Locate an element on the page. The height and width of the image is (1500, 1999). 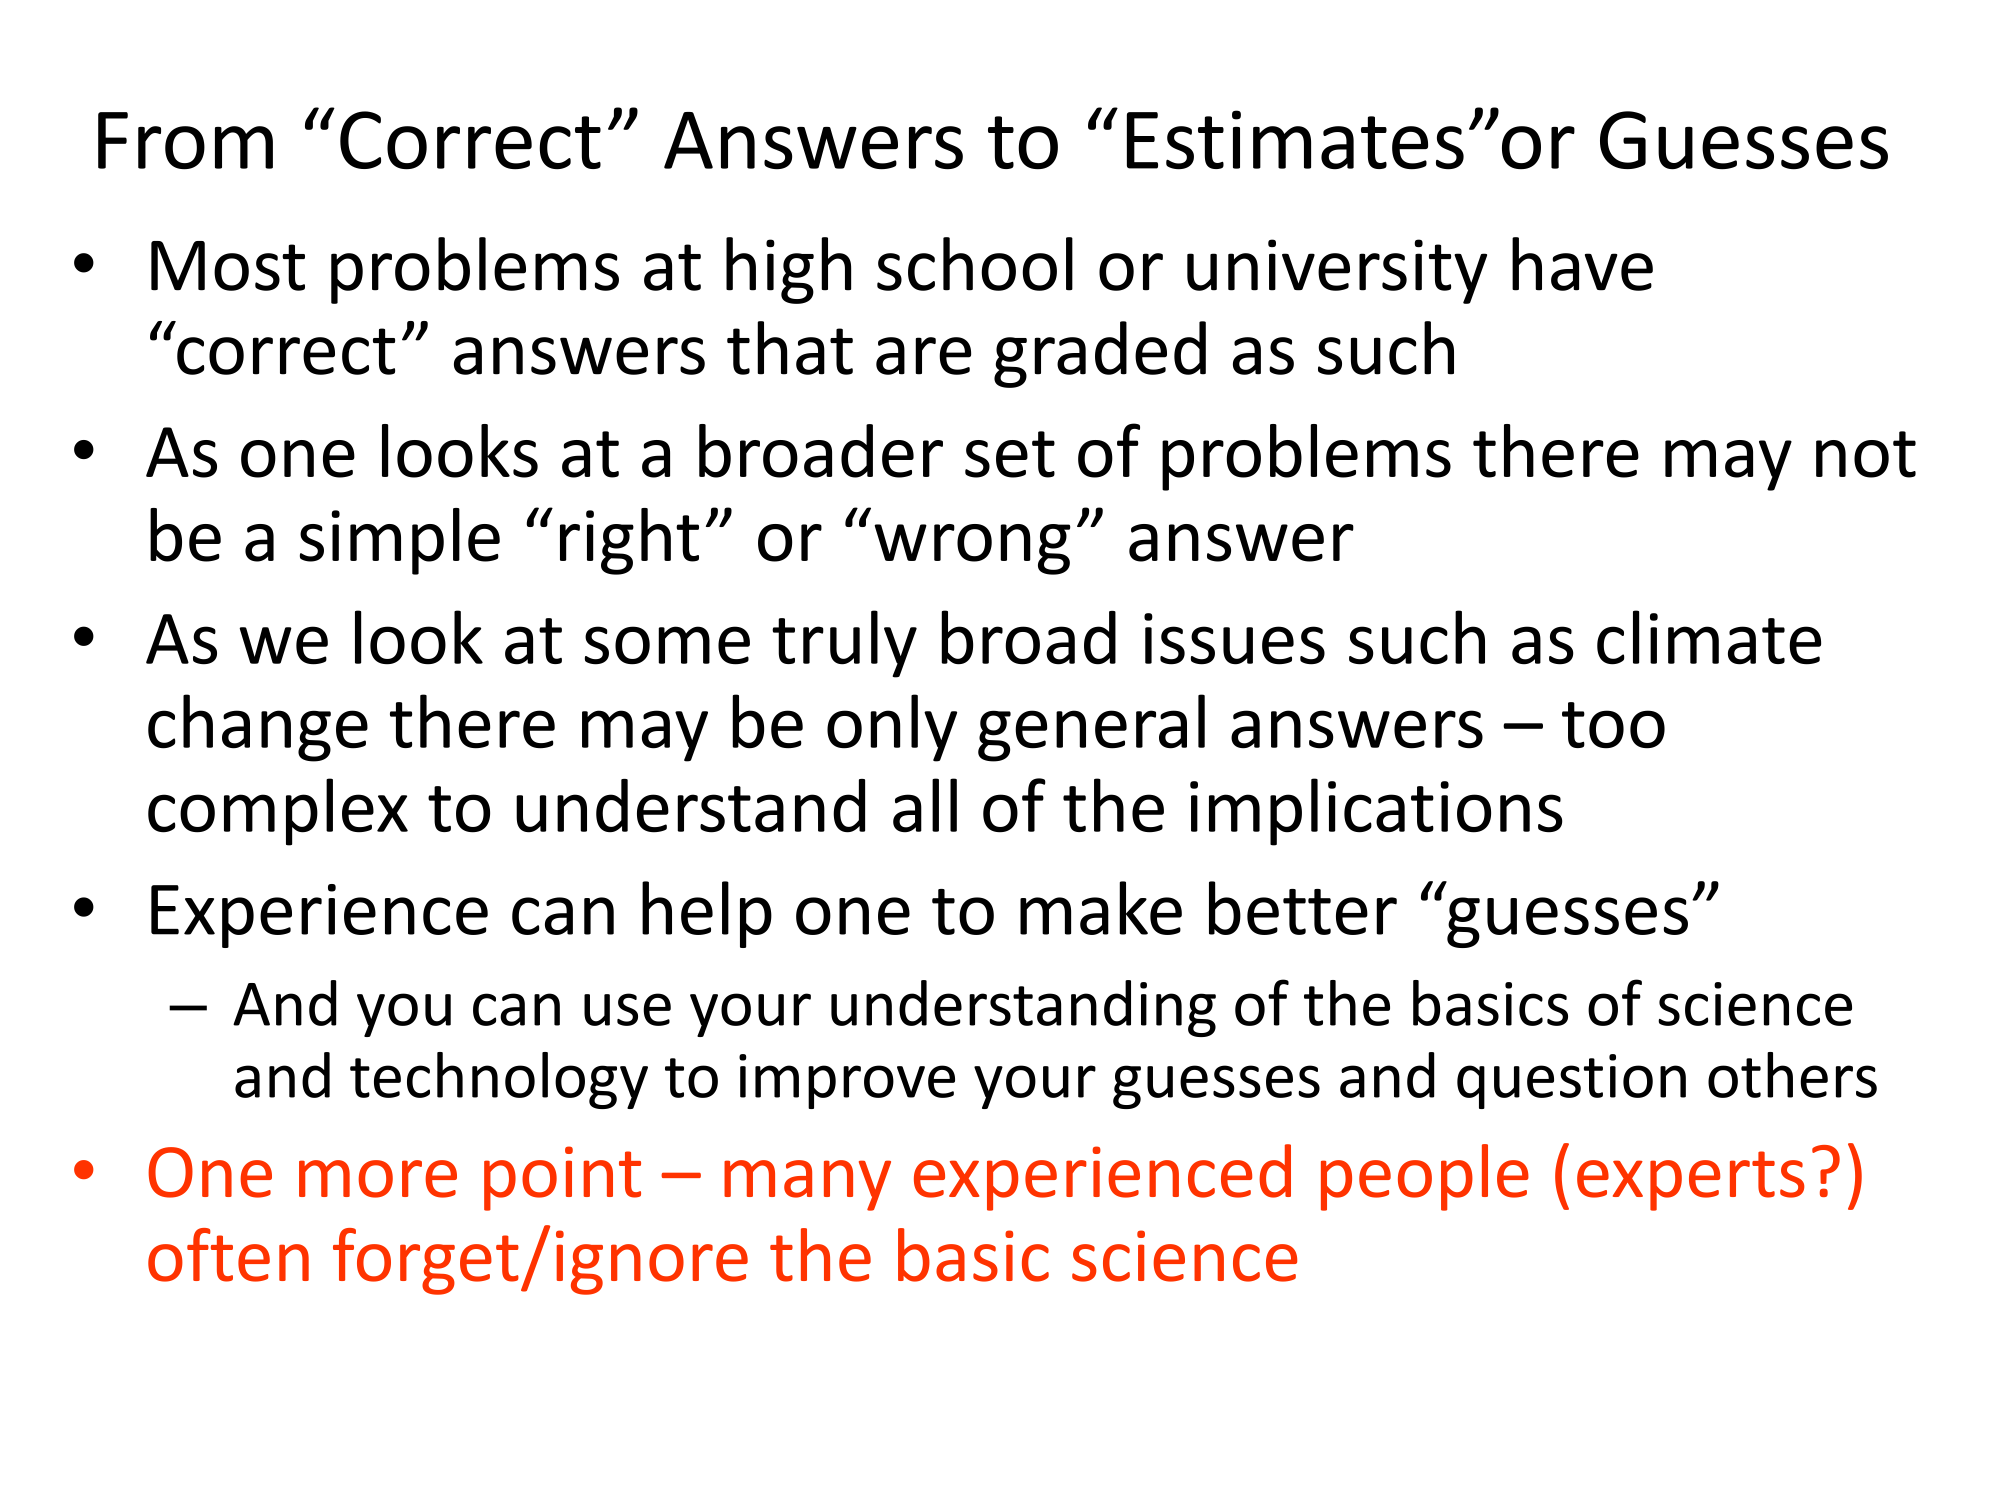
many is located at coordinates (807, 1185).
